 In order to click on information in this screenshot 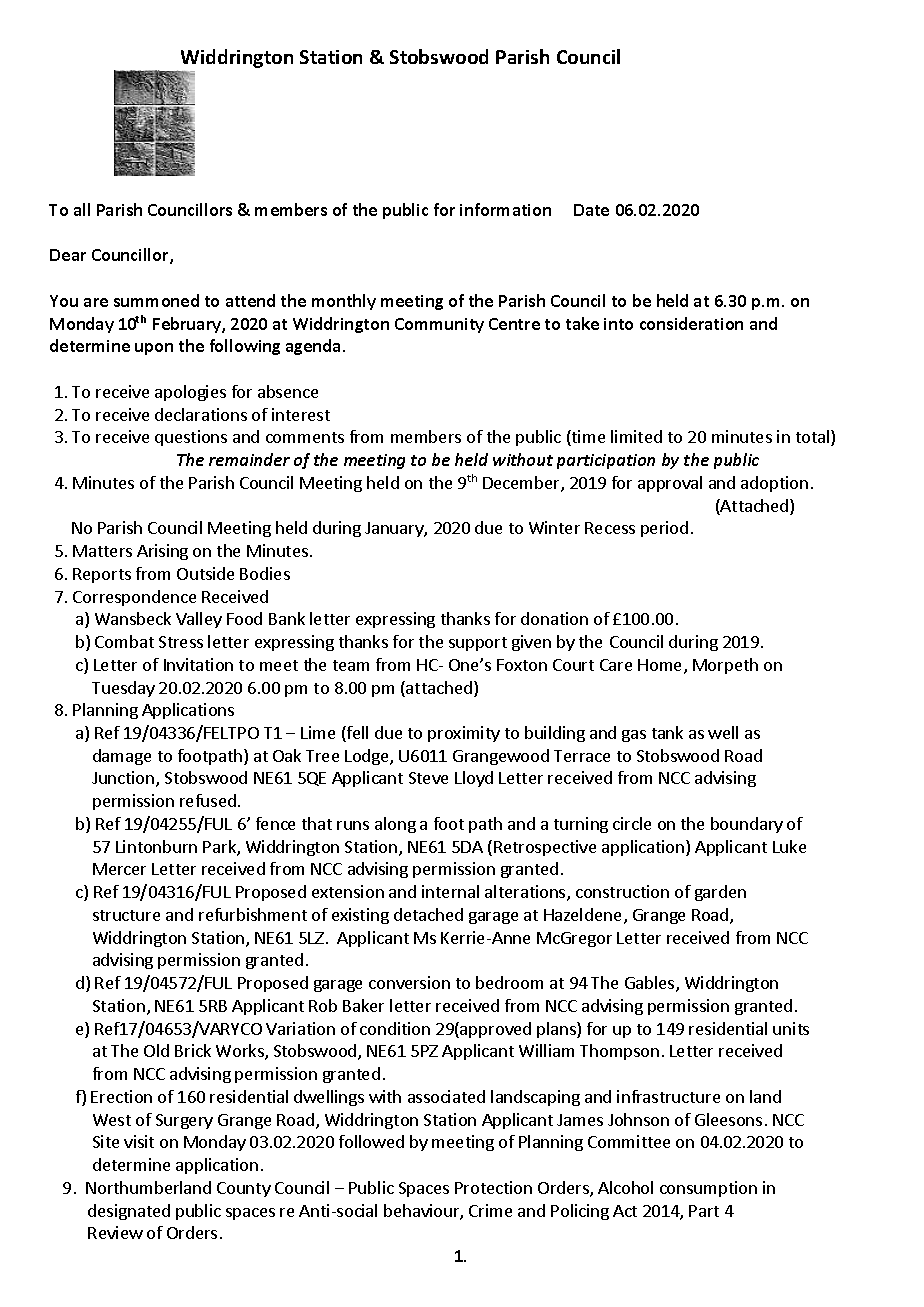, I will do `click(505, 209)`.
